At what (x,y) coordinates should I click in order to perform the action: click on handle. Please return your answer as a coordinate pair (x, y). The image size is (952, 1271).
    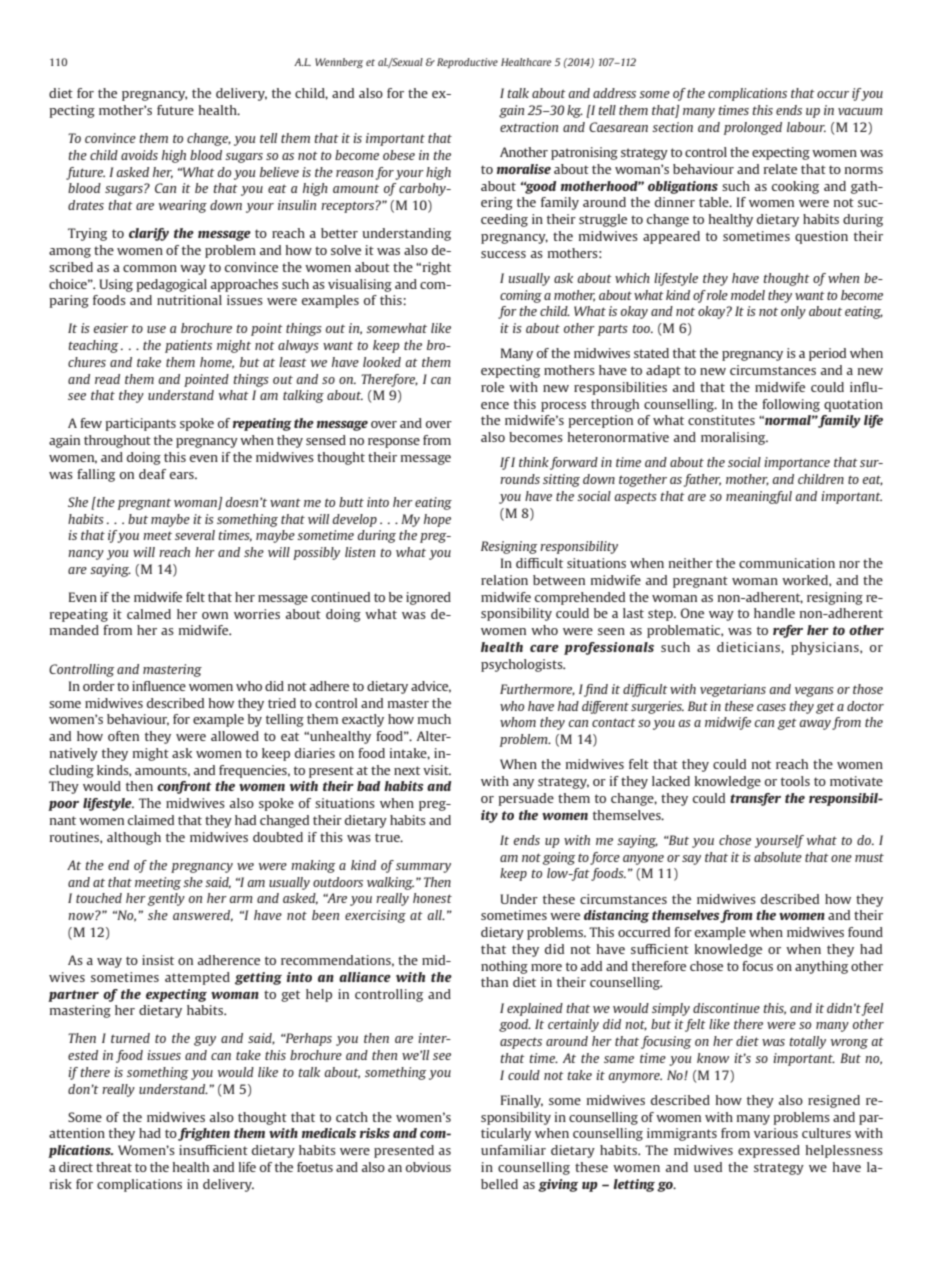
    Looking at the image, I should click on (774, 613).
